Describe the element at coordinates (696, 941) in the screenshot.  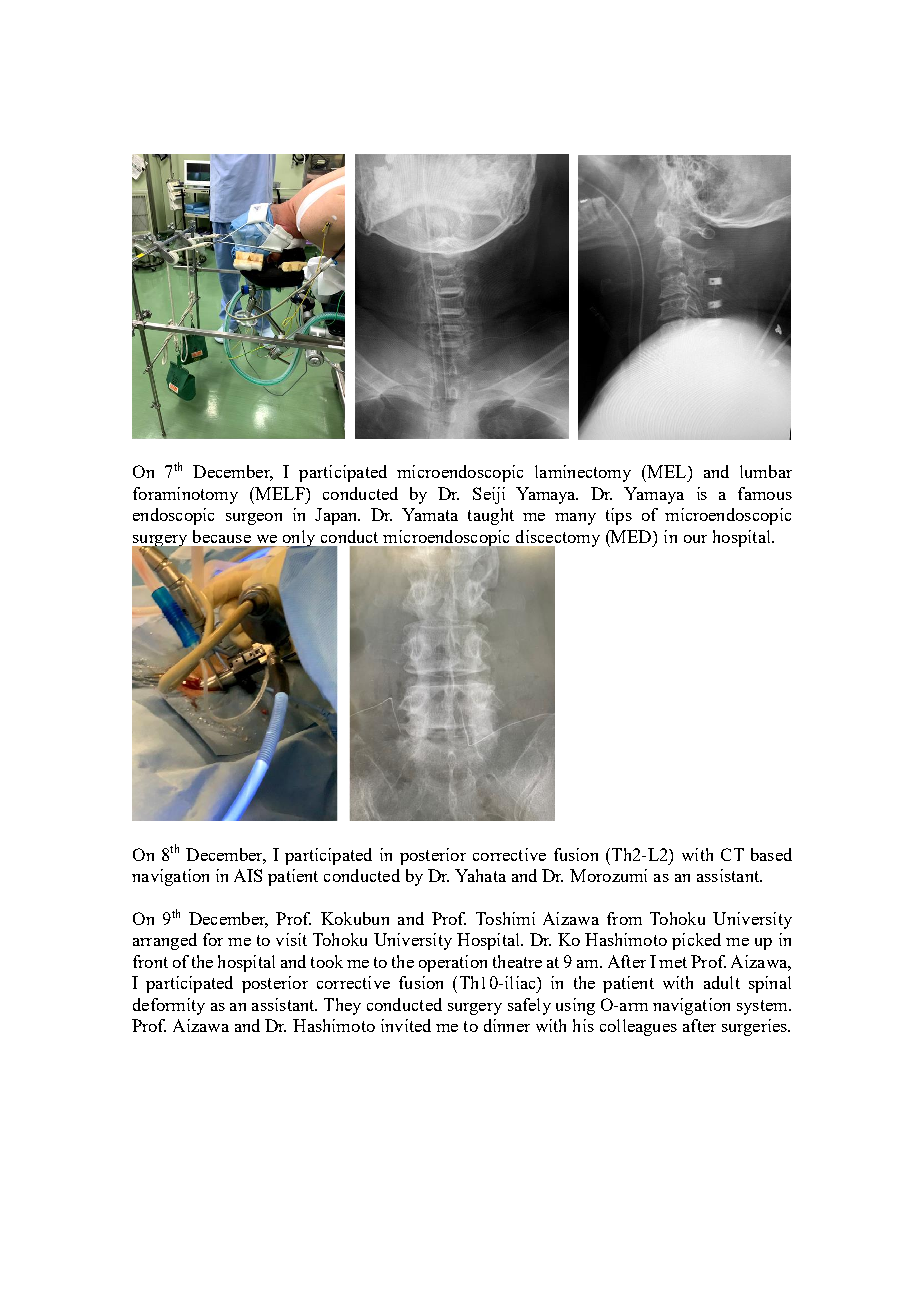
I see `picked` at that location.
